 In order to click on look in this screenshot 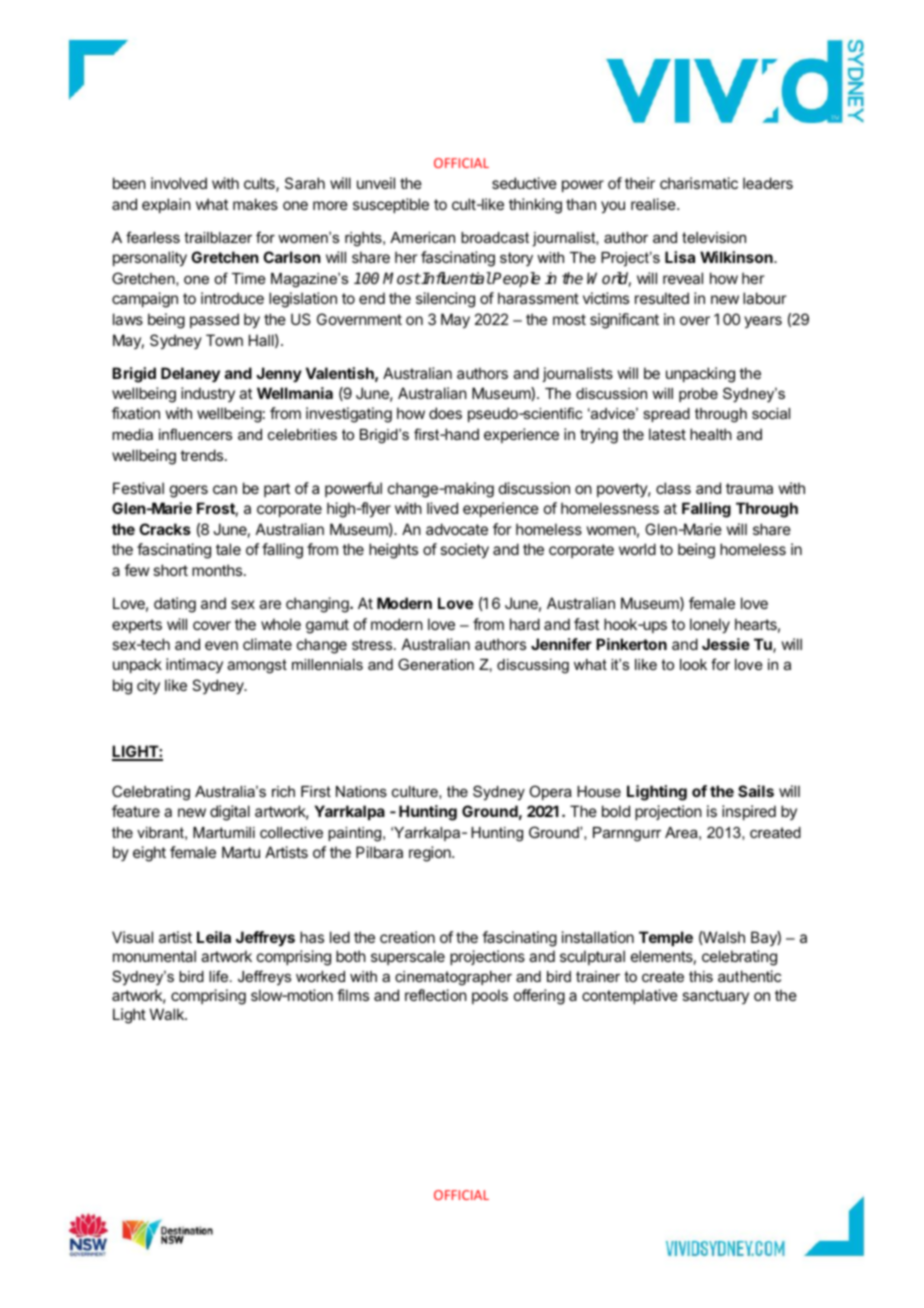, I will do `click(693, 664)`.
